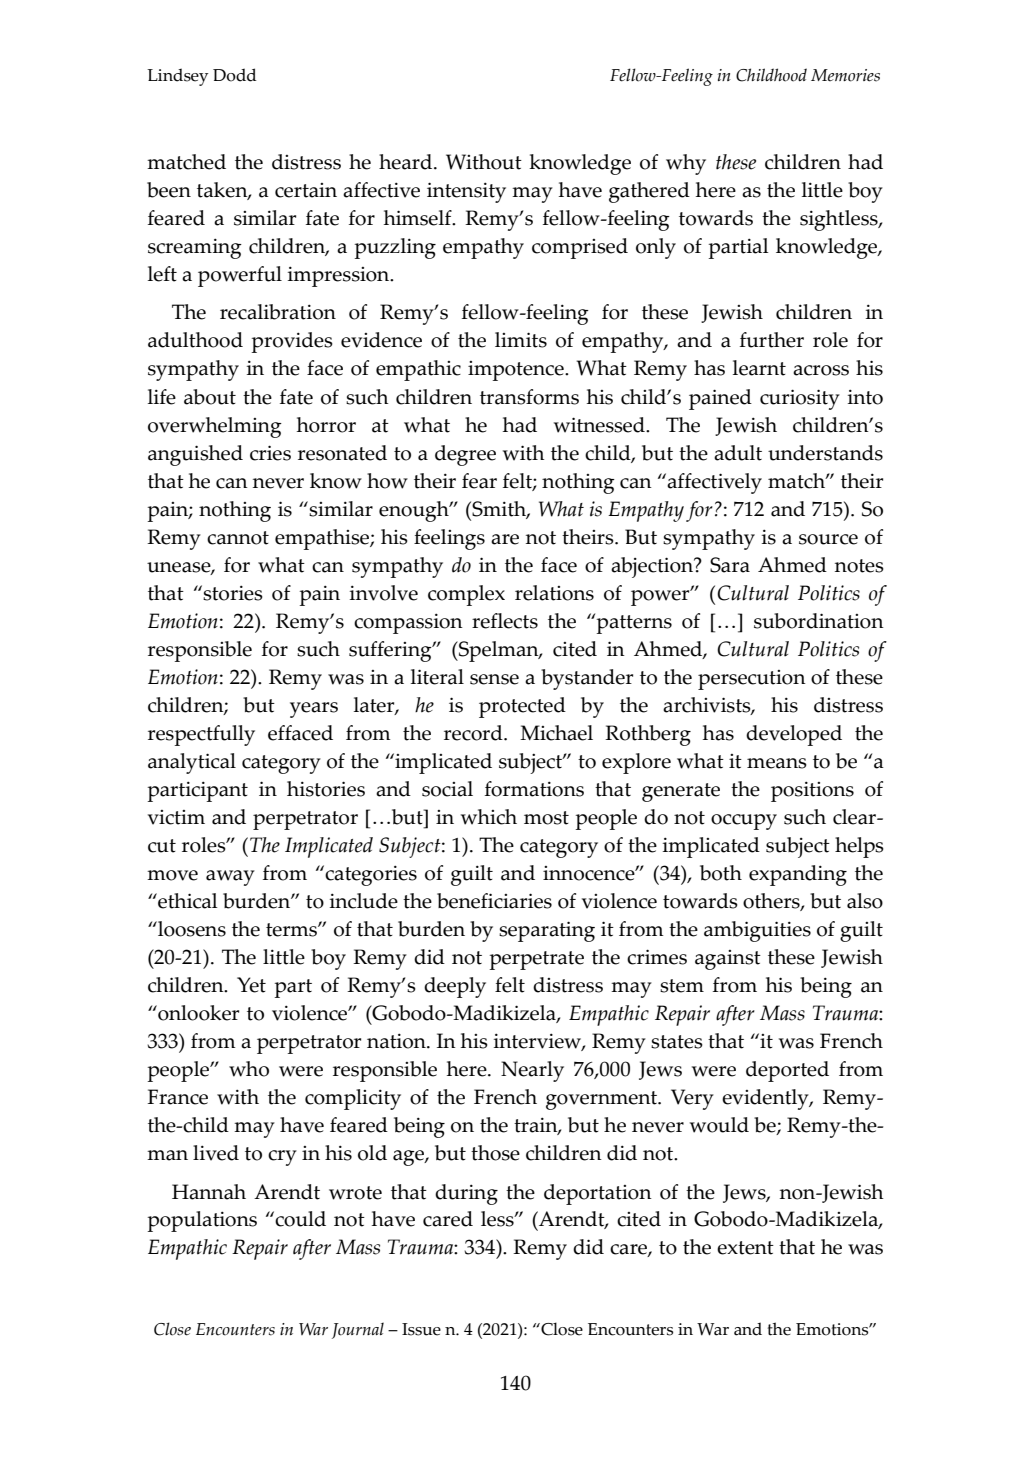 This screenshot has width=1031, height=1457. I want to click on extent, so click(745, 1248).
